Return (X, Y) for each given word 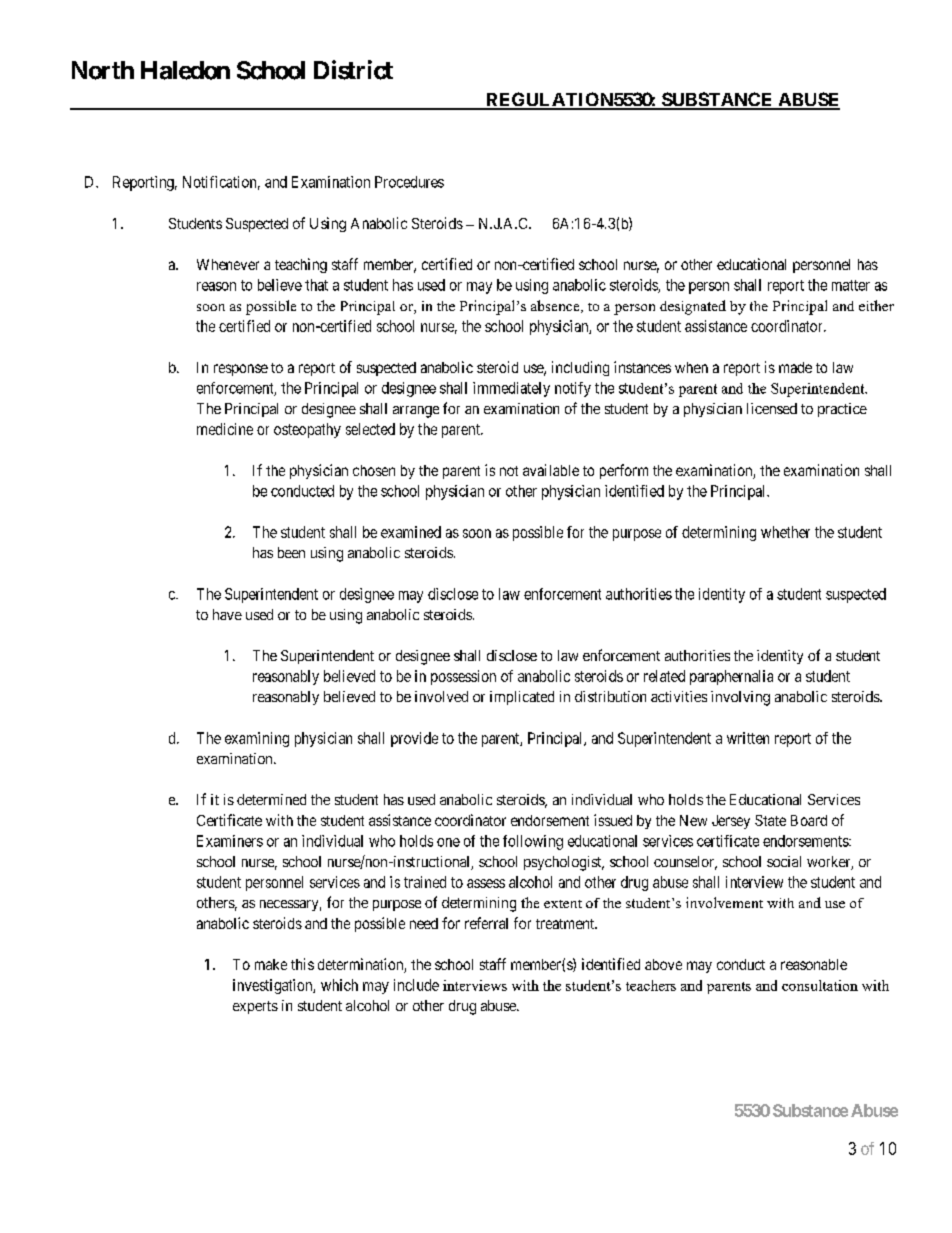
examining (257, 739)
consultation (820, 985)
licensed (772, 408)
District (353, 70)
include (416, 985)
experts (255, 1007)
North (103, 70)
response (241, 370)
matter (851, 285)
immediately (511, 389)
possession (463, 677)
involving (740, 698)
